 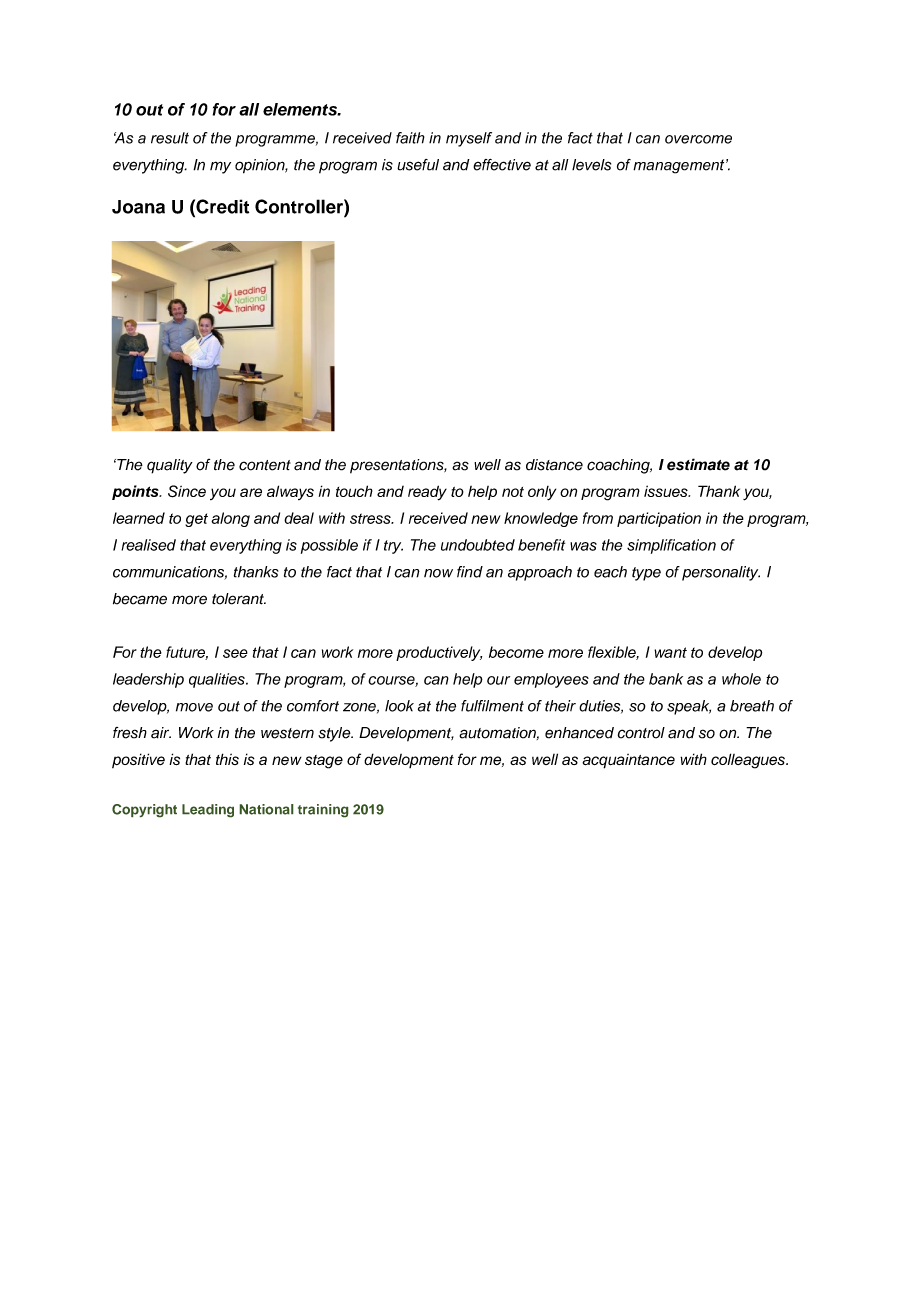 I want to click on overcome, so click(x=698, y=139).
